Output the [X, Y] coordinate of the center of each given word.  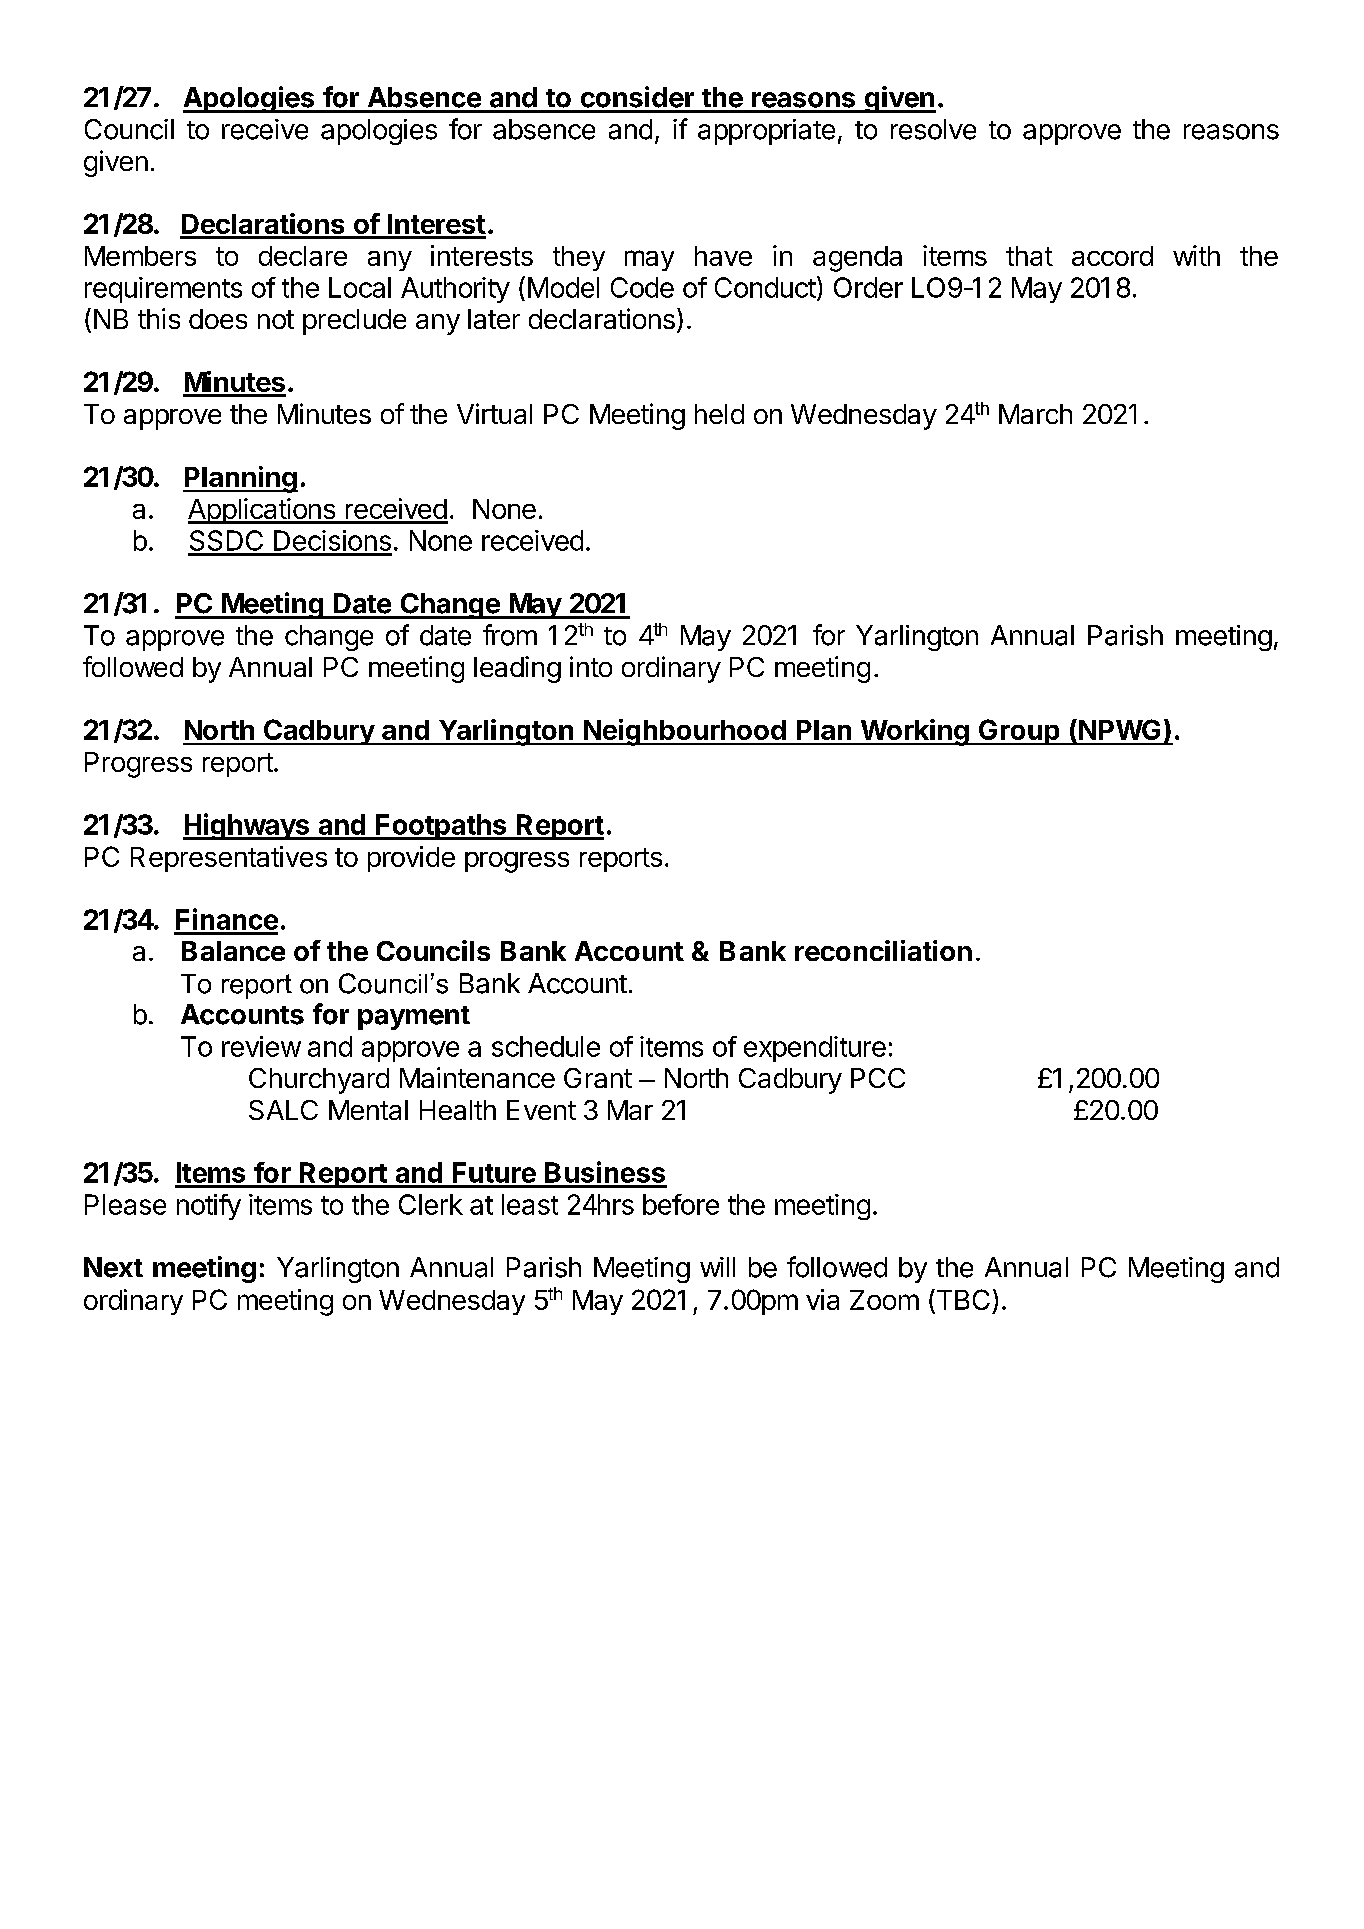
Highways [247, 826]
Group [1019, 732]
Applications [262, 511]
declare [303, 256]
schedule [546, 1046]
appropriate [766, 132]
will [717, 1267]
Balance [233, 951]
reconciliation [883, 950]
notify [209, 1207]
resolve [933, 129]
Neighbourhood [684, 732]
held [719, 414]
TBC [962, 1301]
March [1035, 414]
